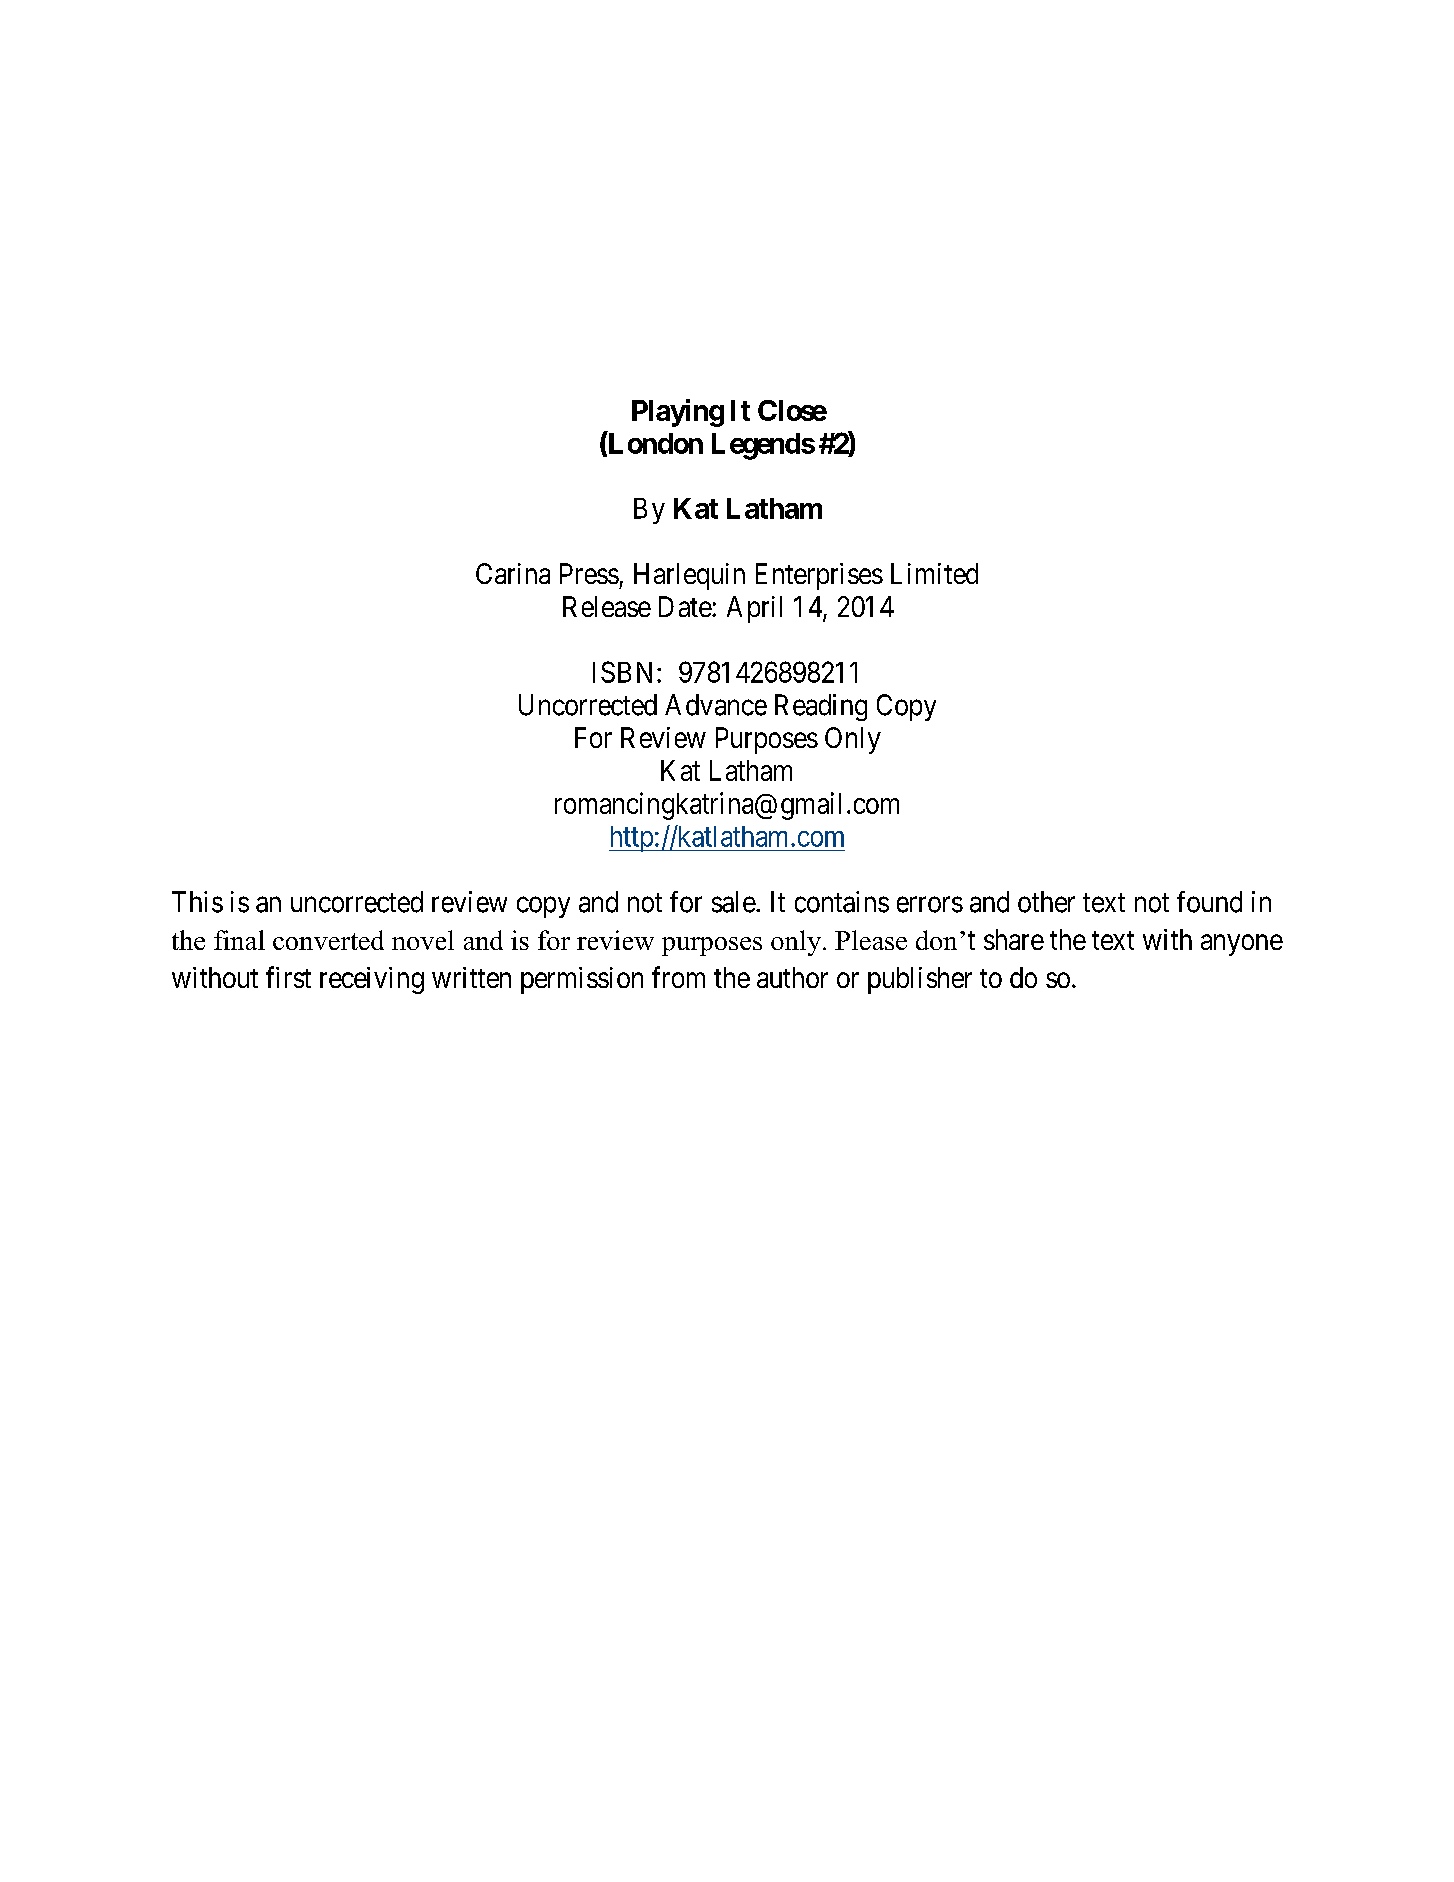  I want to click on Harlequin, so click(689, 576).
